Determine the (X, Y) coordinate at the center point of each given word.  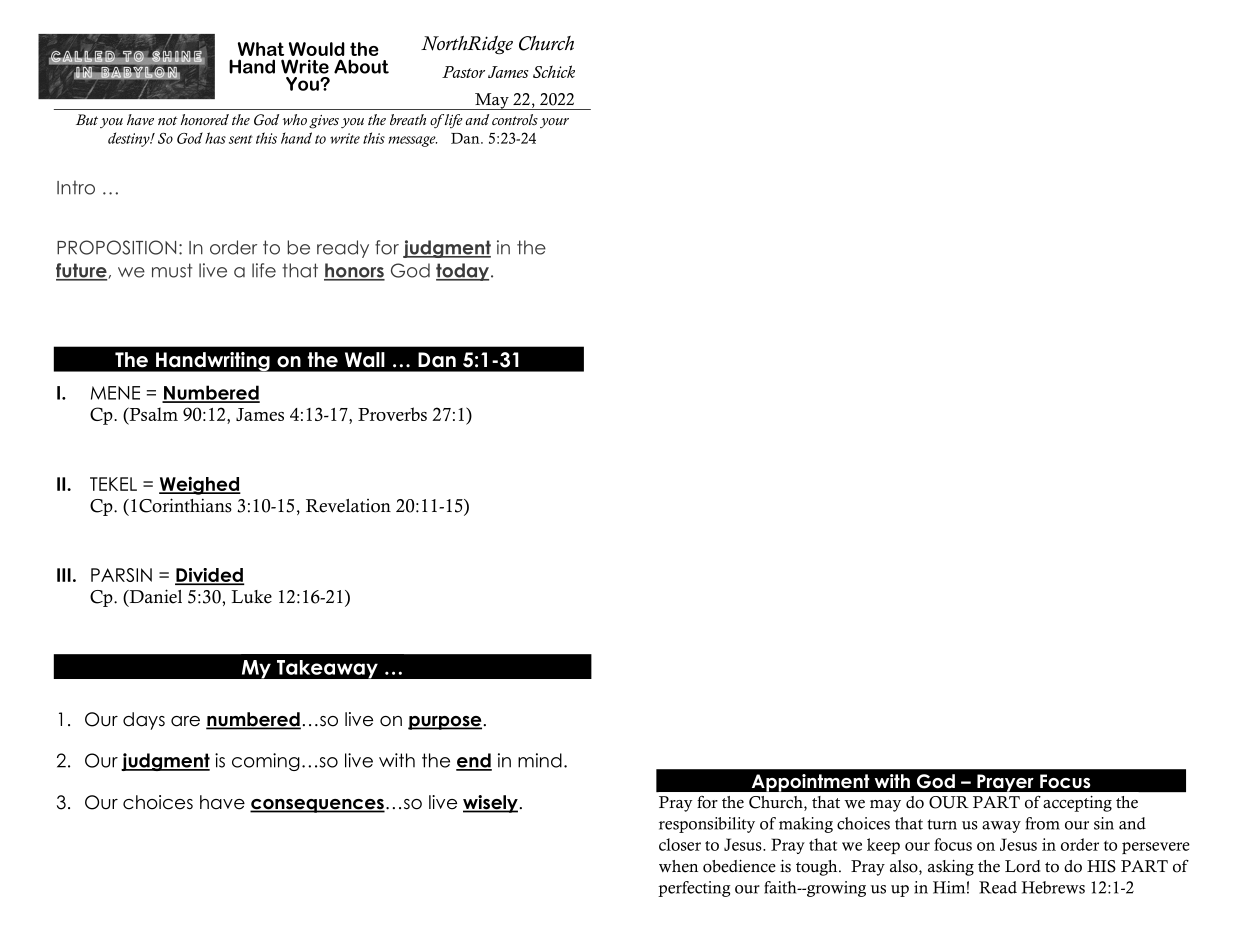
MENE (115, 393)
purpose (445, 723)
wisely (490, 804)
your (554, 123)
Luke (252, 597)
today (462, 272)
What (261, 49)
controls (515, 119)
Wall (365, 360)
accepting (1077, 804)
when (678, 866)
